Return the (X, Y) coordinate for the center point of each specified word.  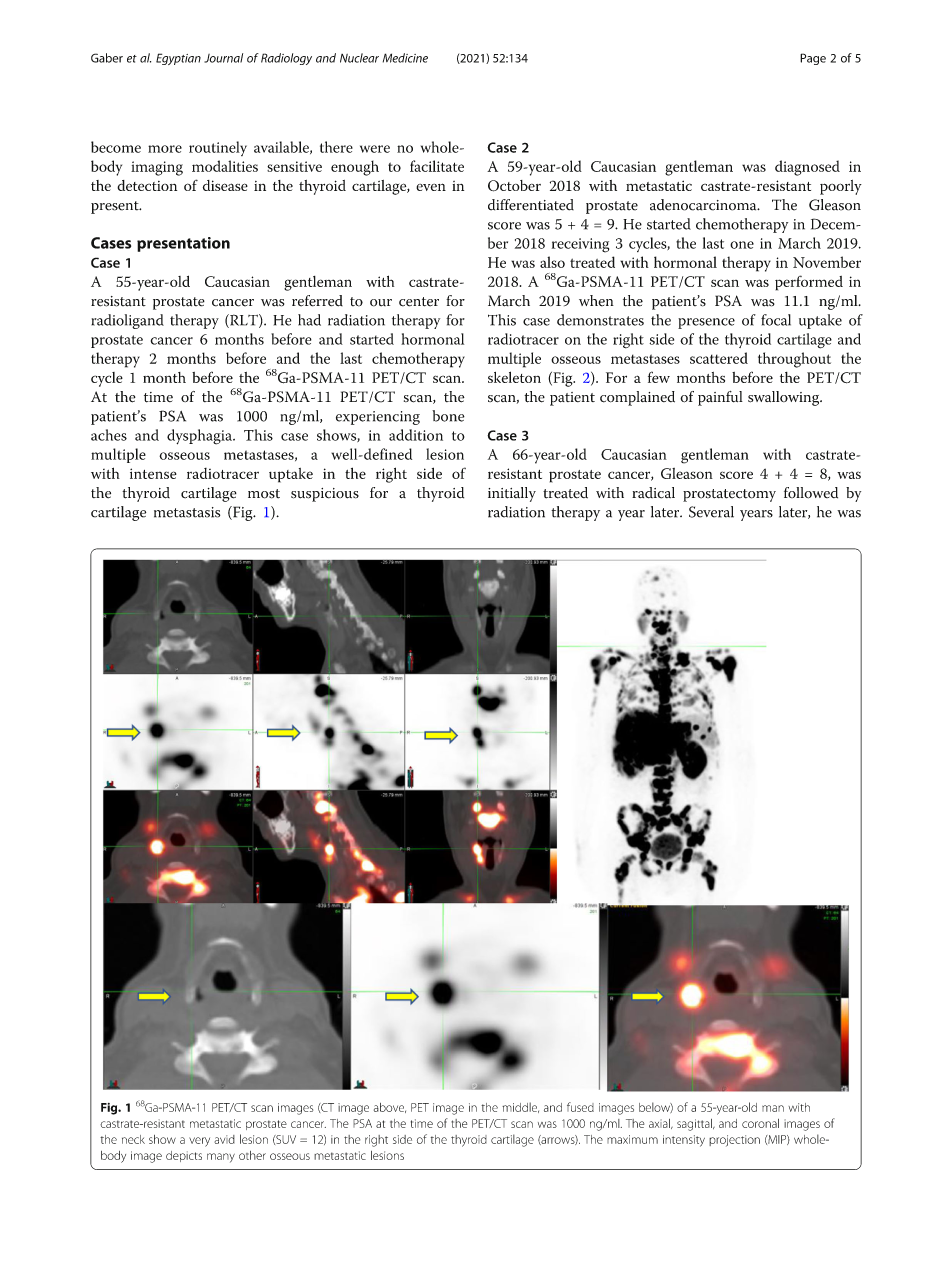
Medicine (405, 58)
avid (224, 1139)
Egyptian (178, 59)
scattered (719, 358)
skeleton (514, 377)
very (199, 1142)
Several (711, 512)
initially (512, 494)
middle (520, 1107)
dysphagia (200, 437)
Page (813, 59)
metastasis (187, 512)
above (390, 1108)
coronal (760, 1123)
